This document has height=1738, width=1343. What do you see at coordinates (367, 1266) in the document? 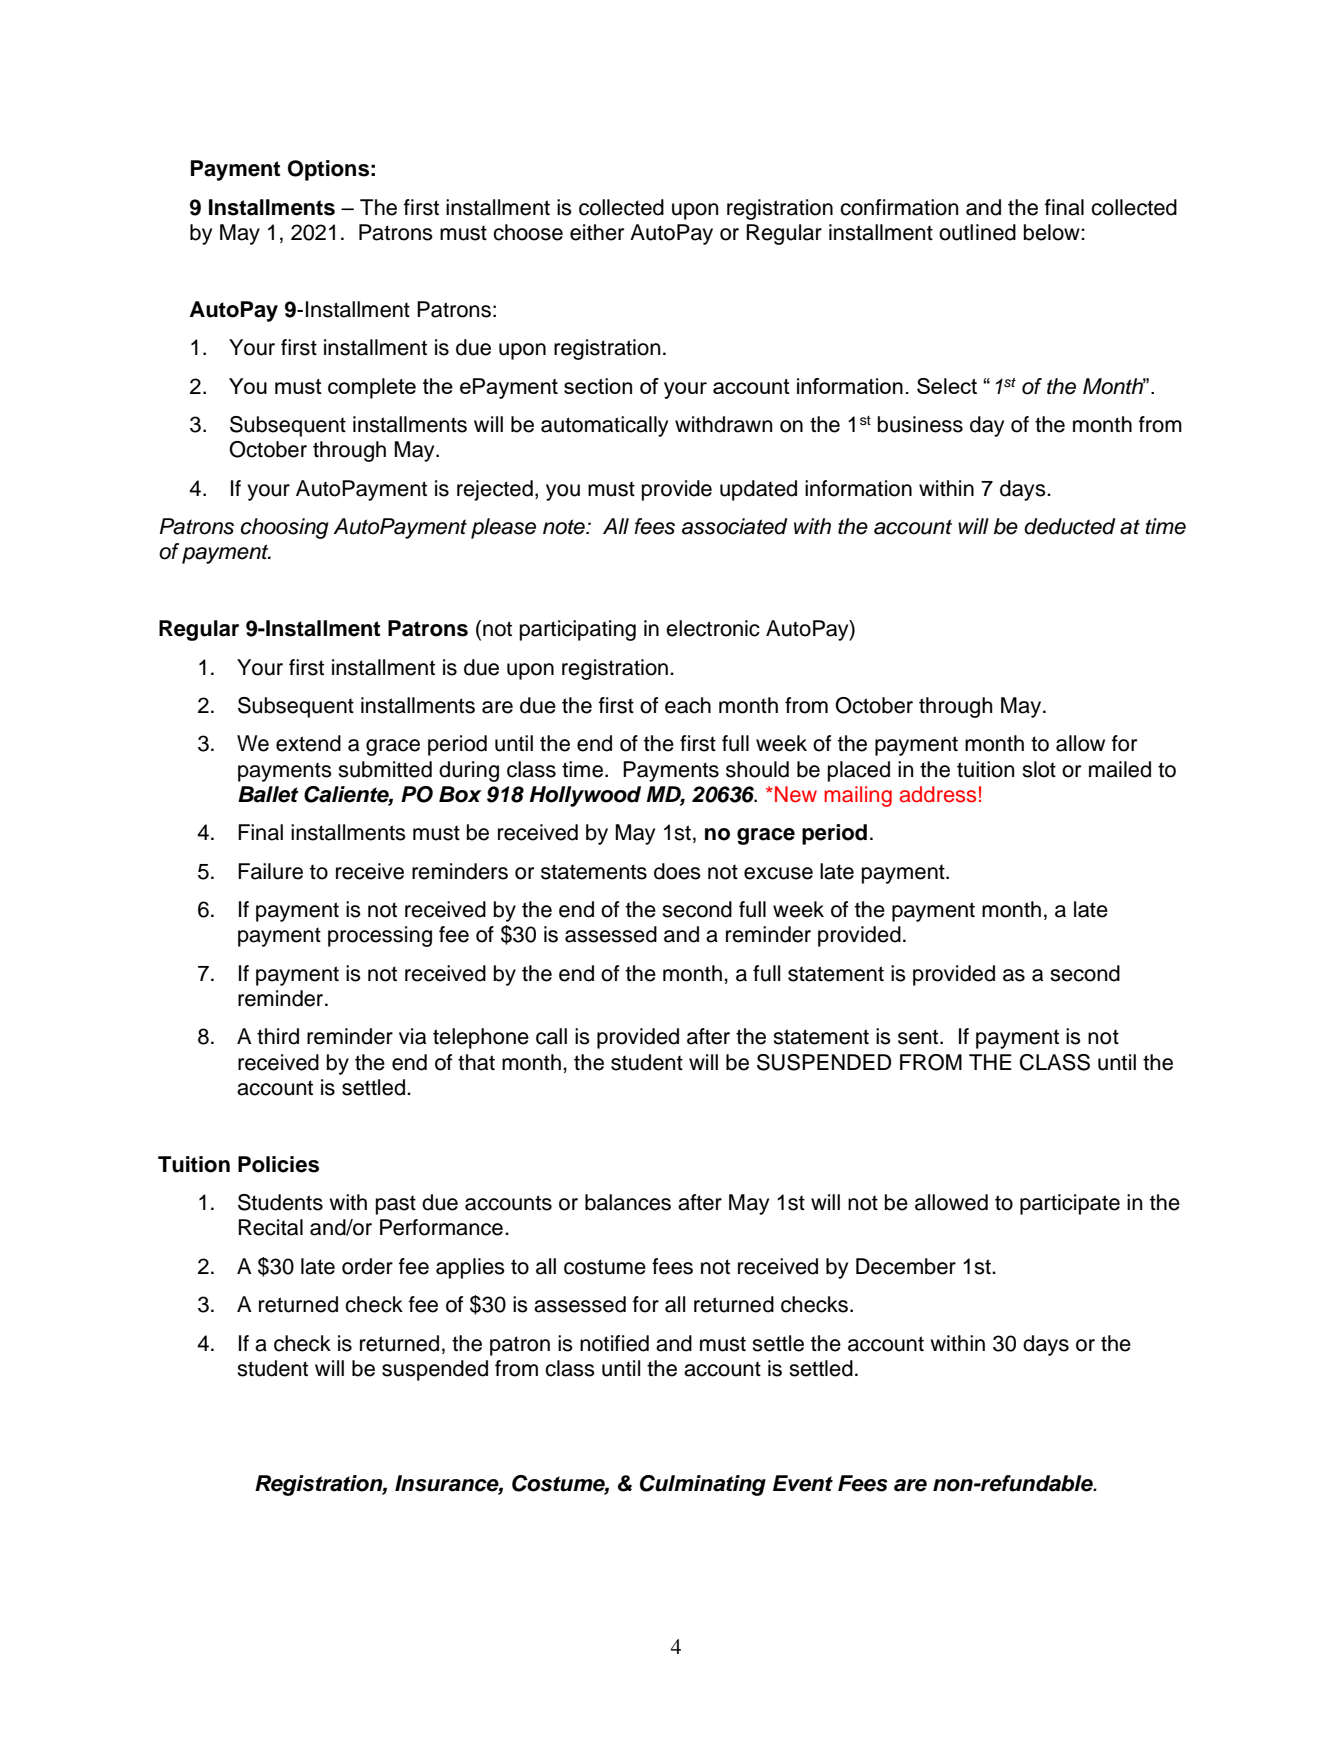
I see `order` at bounding box center [367, 1266].
